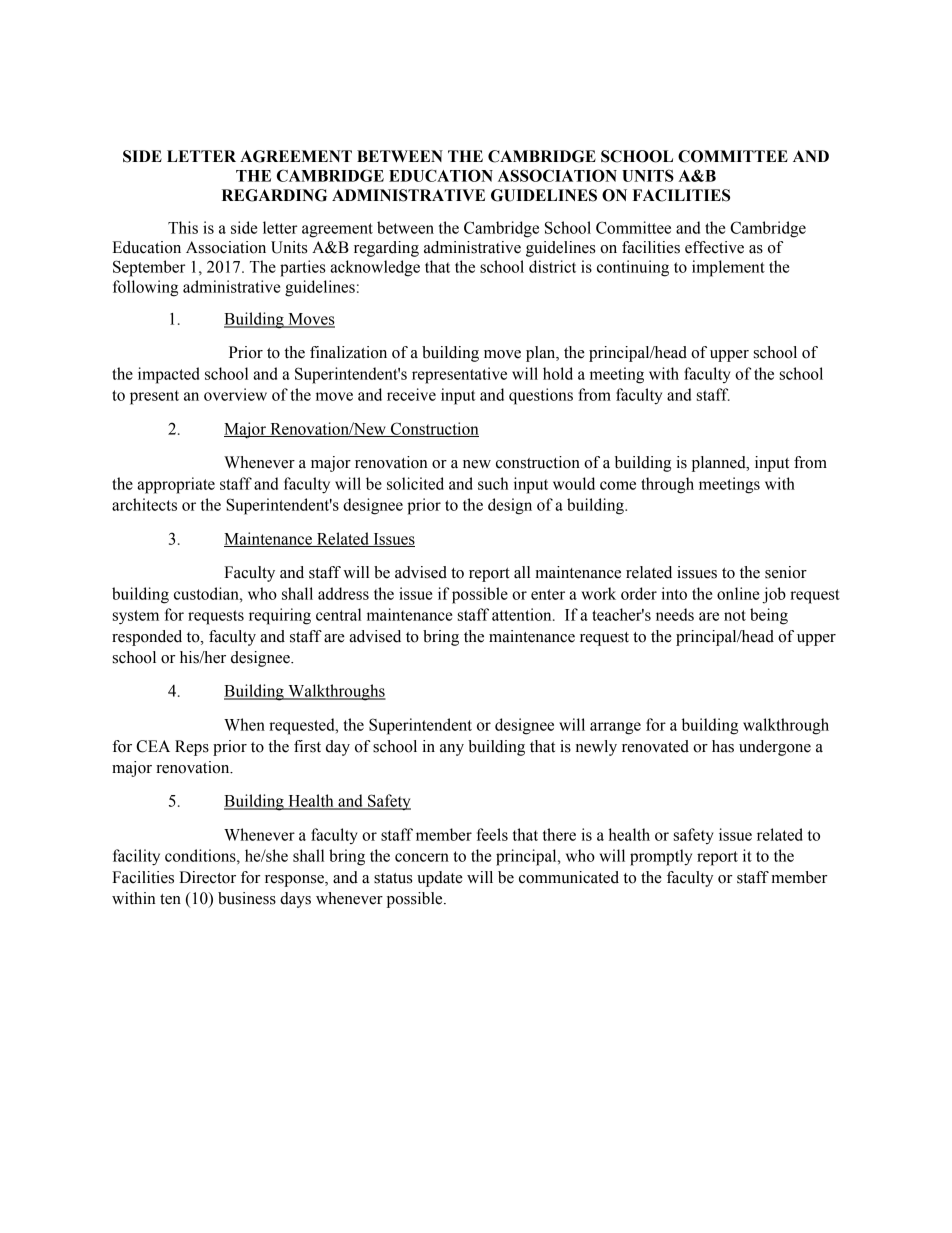 This document has width=952, height=1233. What do you see at coordinates (738, 593) in the document?
I see `online` at bounding box center [738, 593].
